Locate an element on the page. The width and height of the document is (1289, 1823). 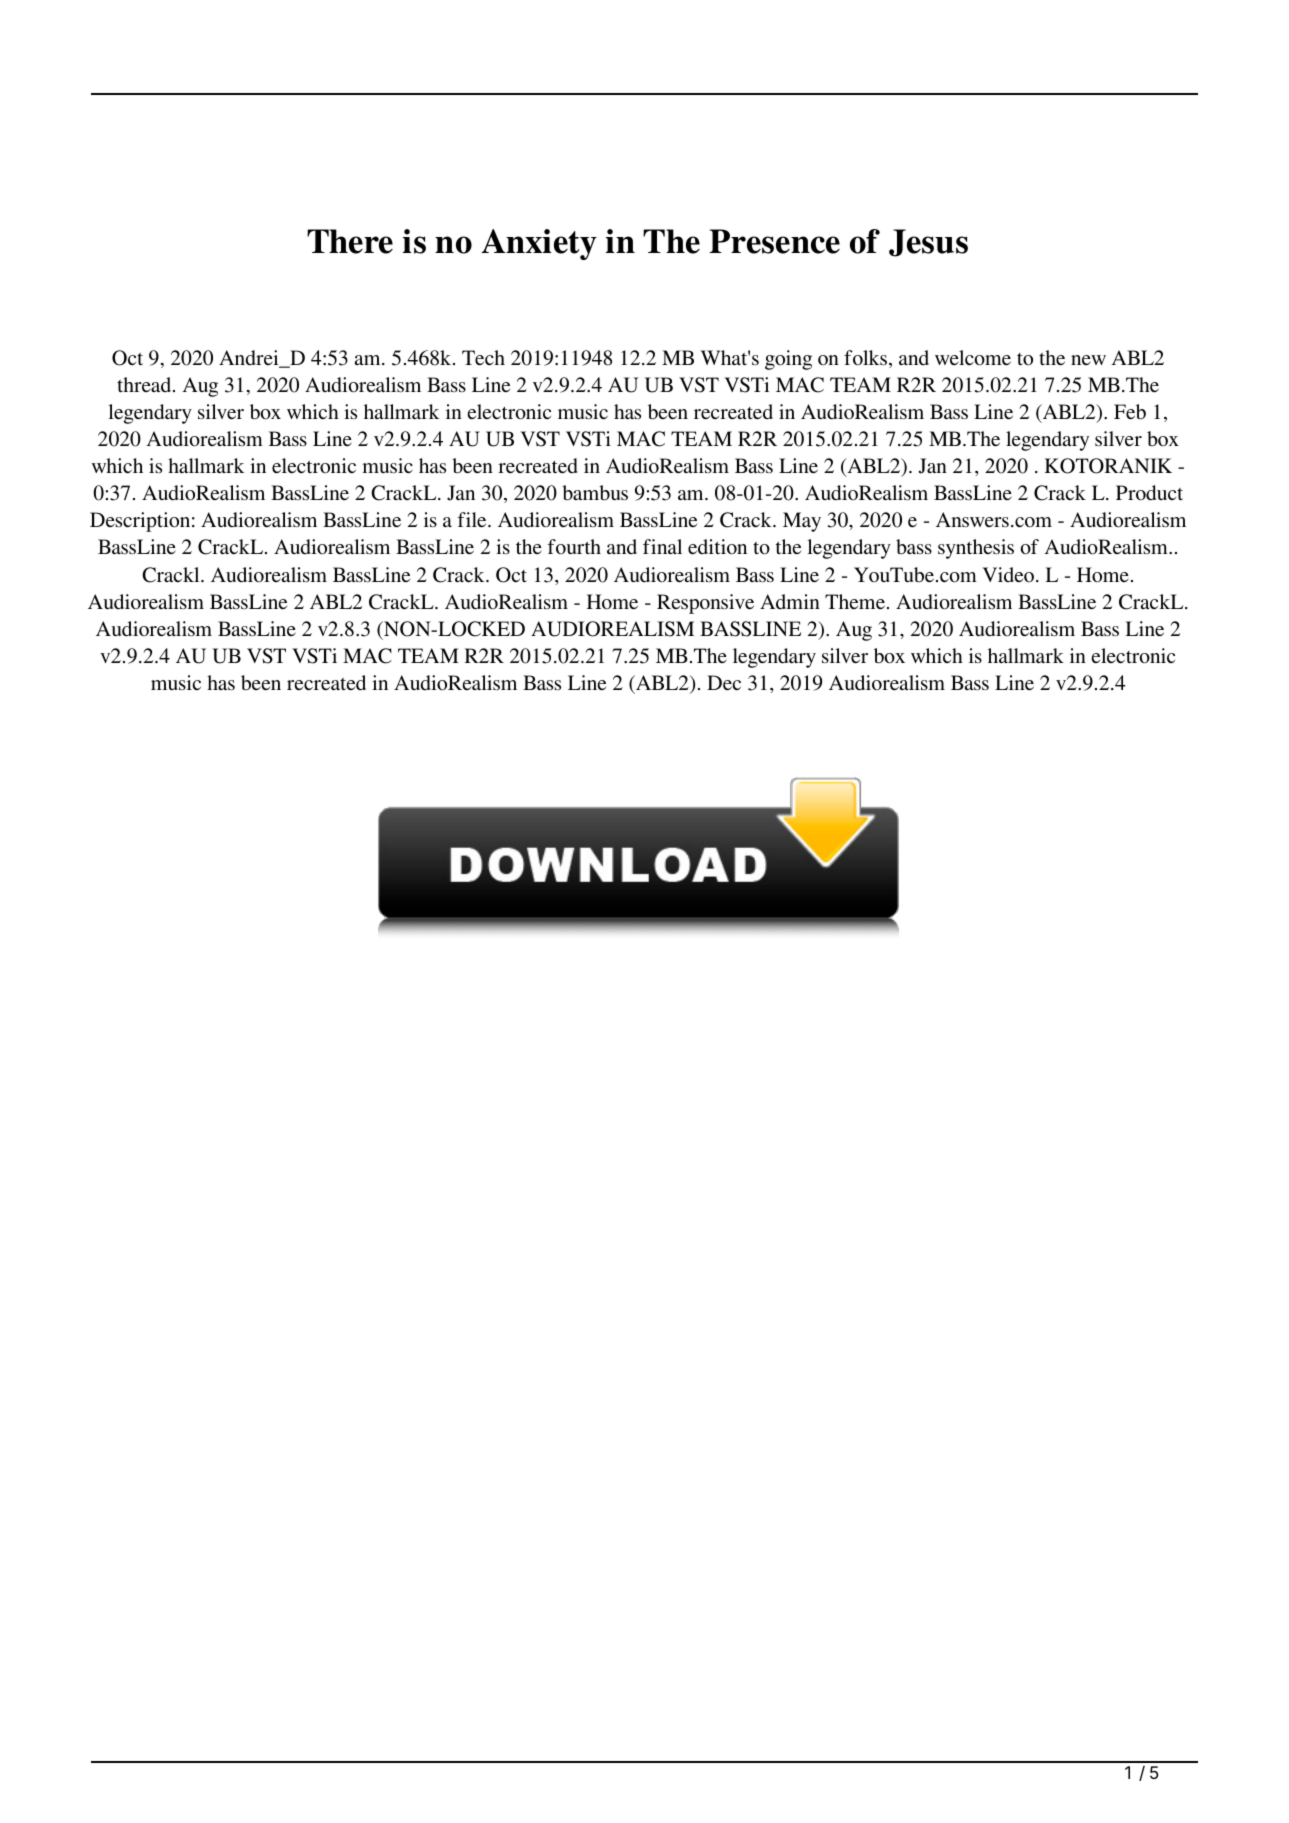
synthesis is located at coordinates (976, 549).
